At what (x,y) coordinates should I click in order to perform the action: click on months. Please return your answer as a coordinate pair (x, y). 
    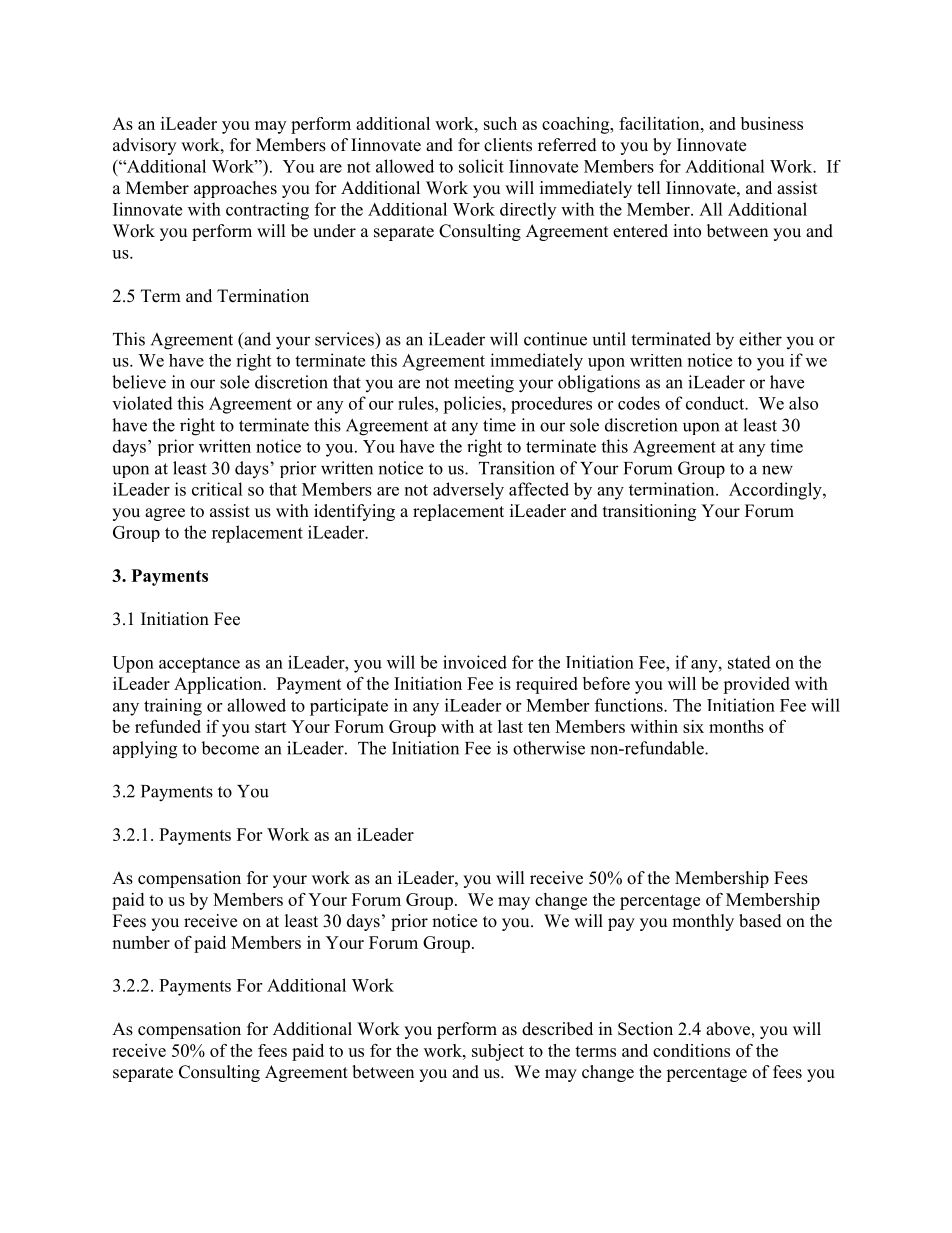
    Looking at the image, I should click on (736, 726).
